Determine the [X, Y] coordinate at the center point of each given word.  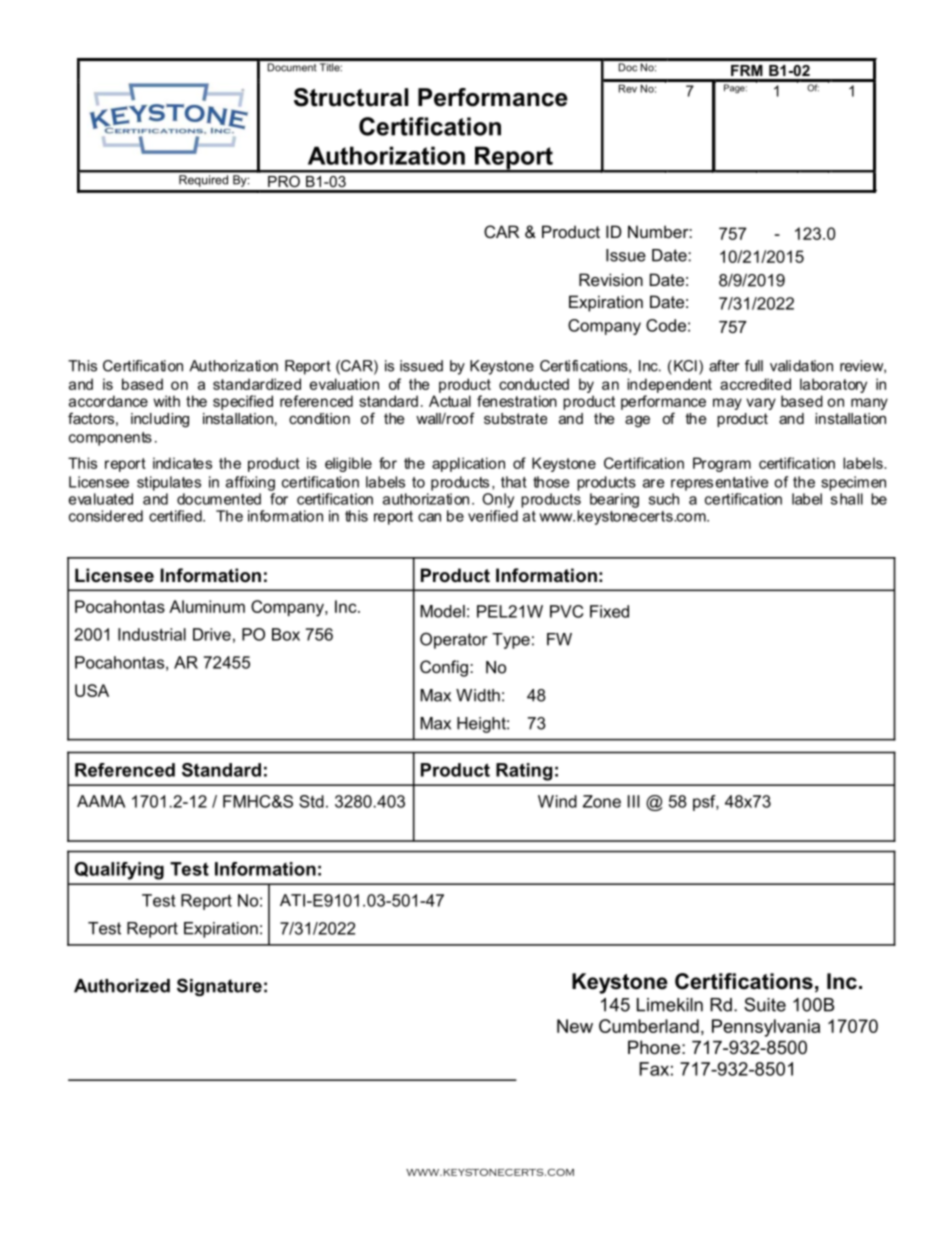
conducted [534, 384]
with [166, 401]
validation [801, 366]
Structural [351, 97]
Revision [611, 279]
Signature [219, 987]
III [634, 801]
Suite [765, 1004]
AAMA [101, 801]
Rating [524, 772]
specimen [853, 483]
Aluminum [207, 606]
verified [493, 514]
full [754, 366]
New [575, 1026]
